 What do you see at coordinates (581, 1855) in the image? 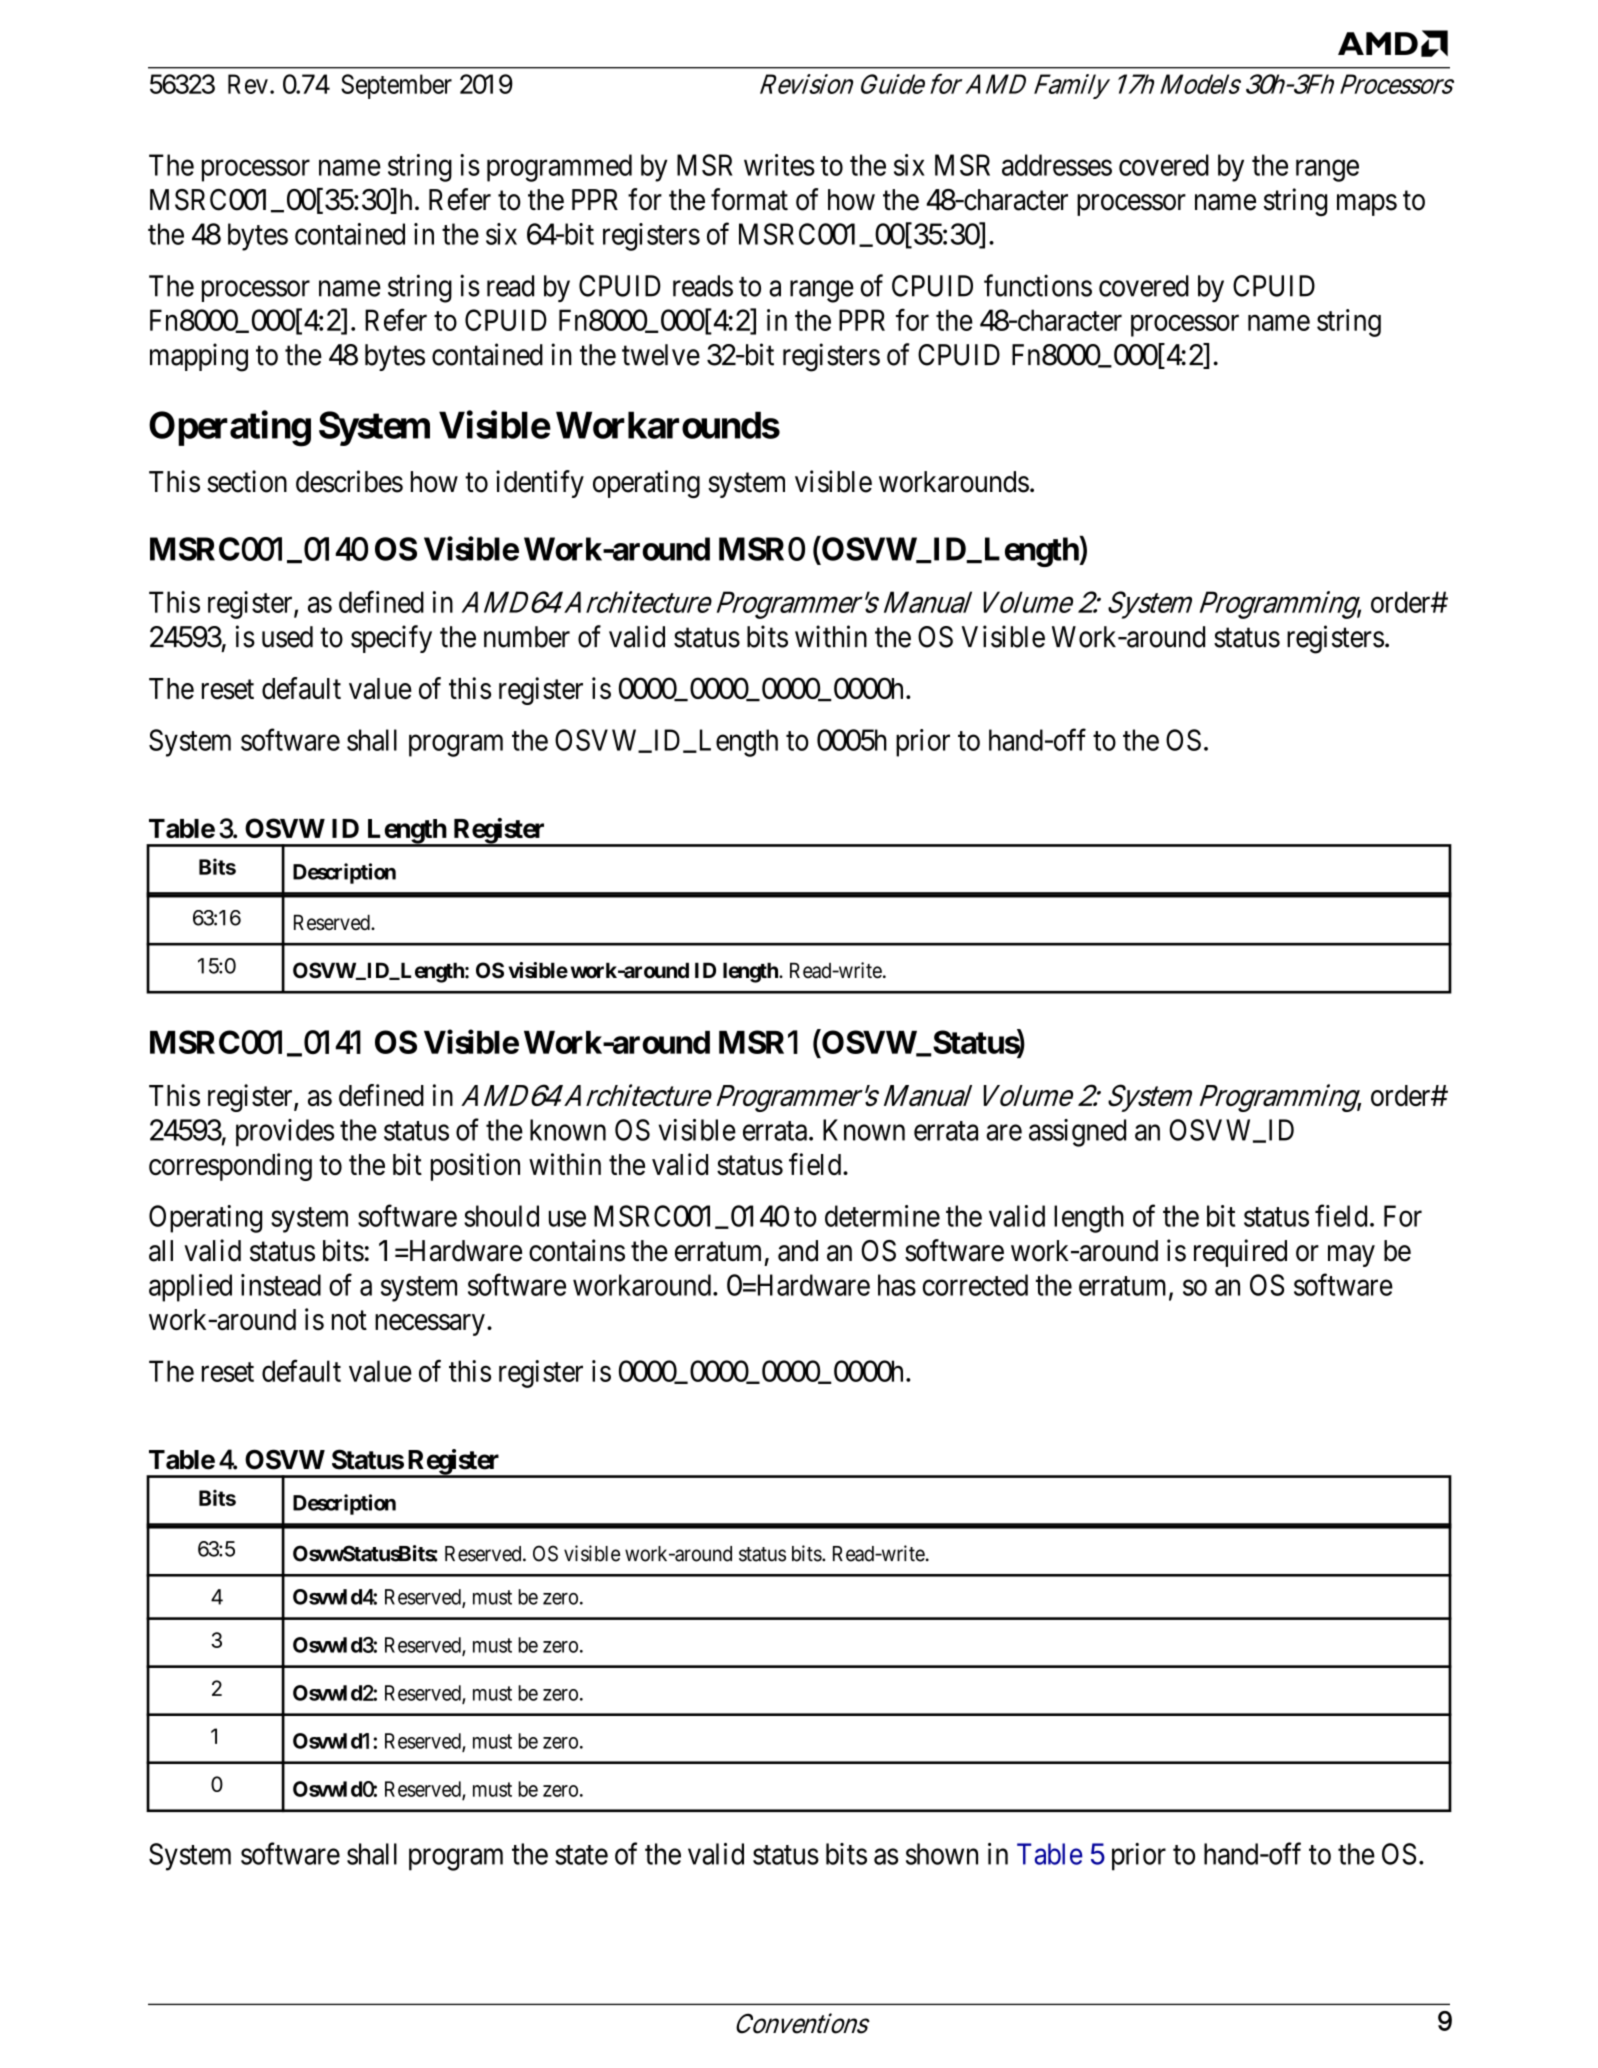
I see `state` at bounding box center [581, 1855].
